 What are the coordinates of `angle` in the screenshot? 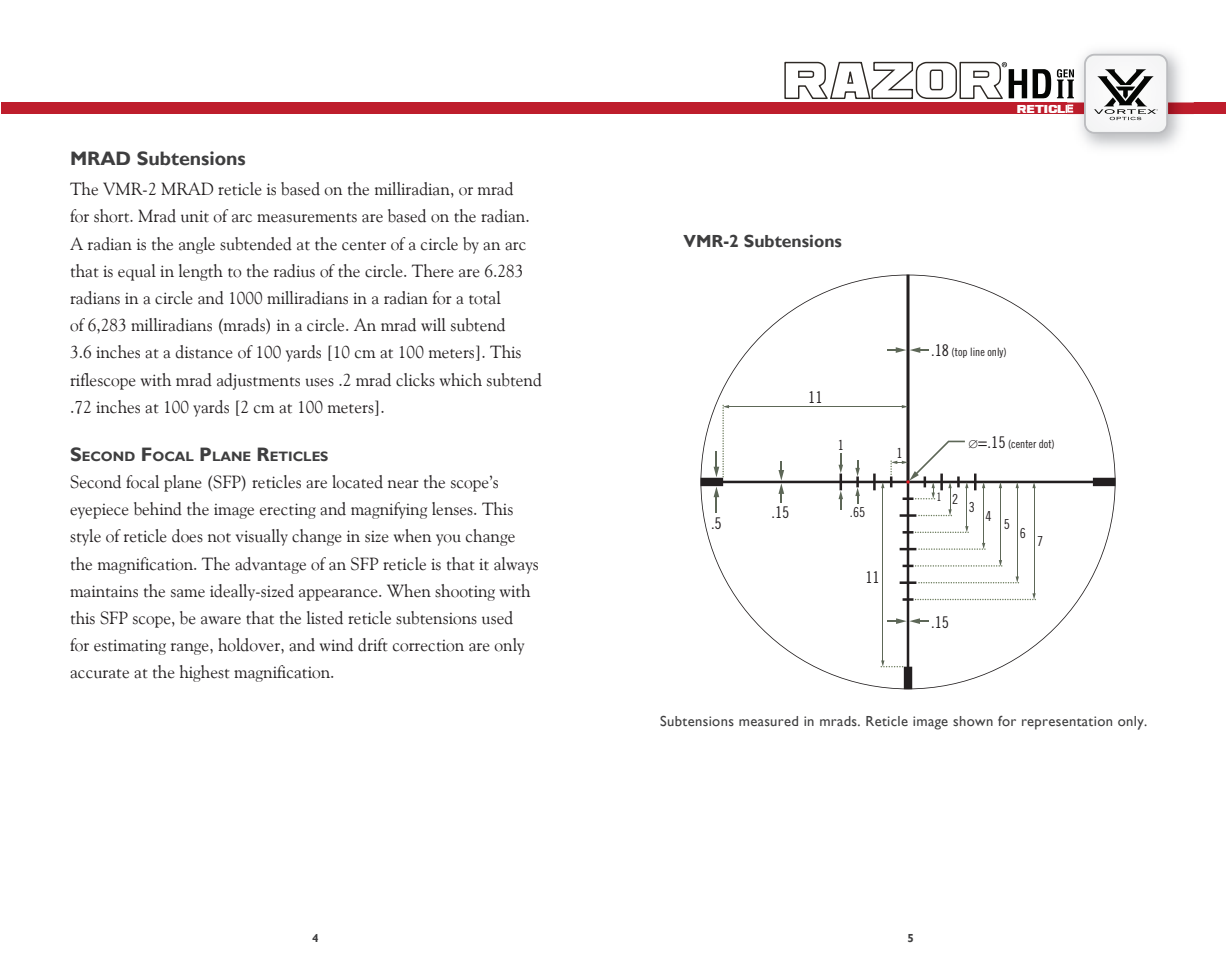 It's located at (197, 245).
